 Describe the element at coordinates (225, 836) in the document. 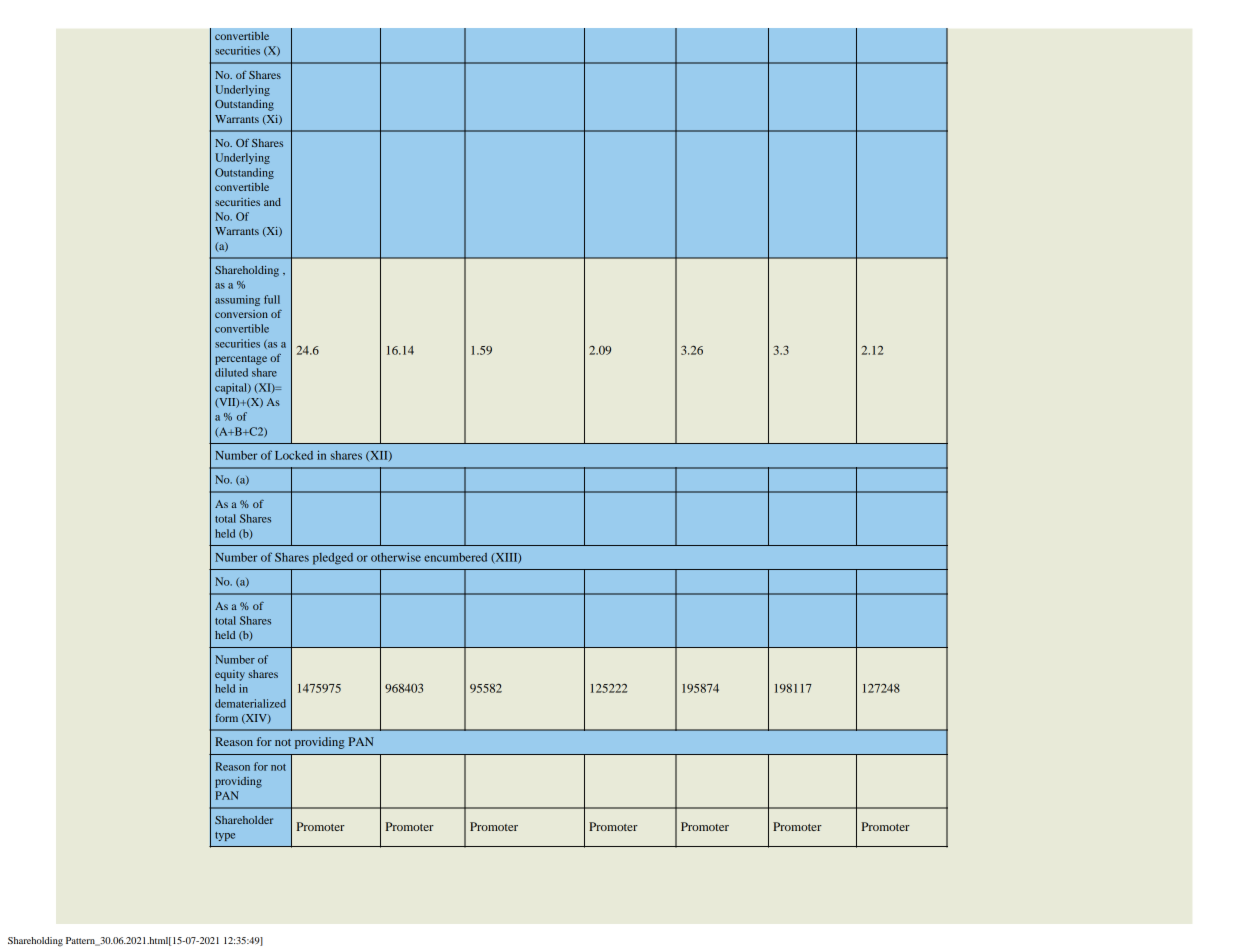

I see `type` at that location.
